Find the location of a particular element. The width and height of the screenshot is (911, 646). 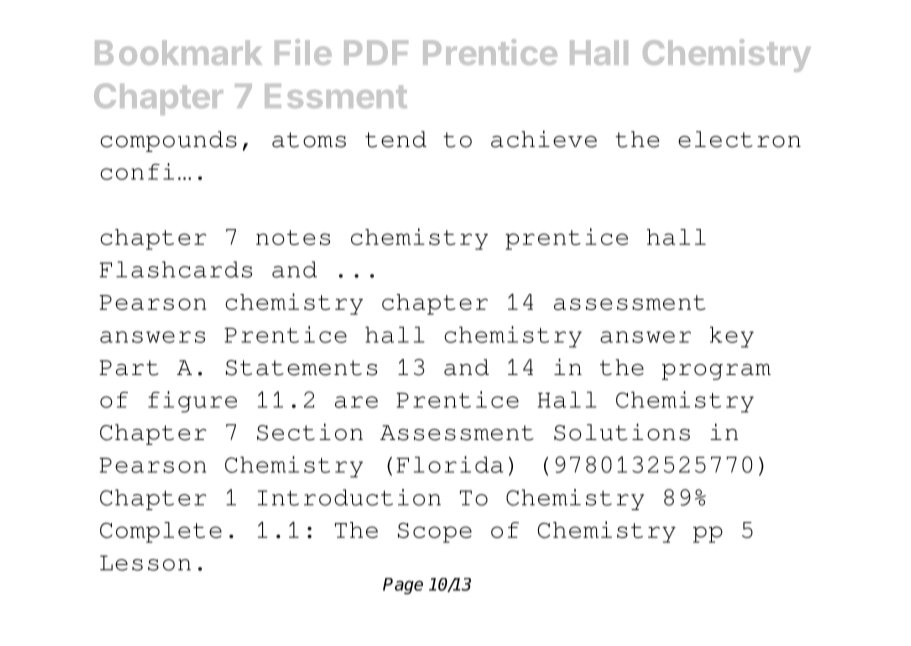

Page is located at coordinates (403, 586).
